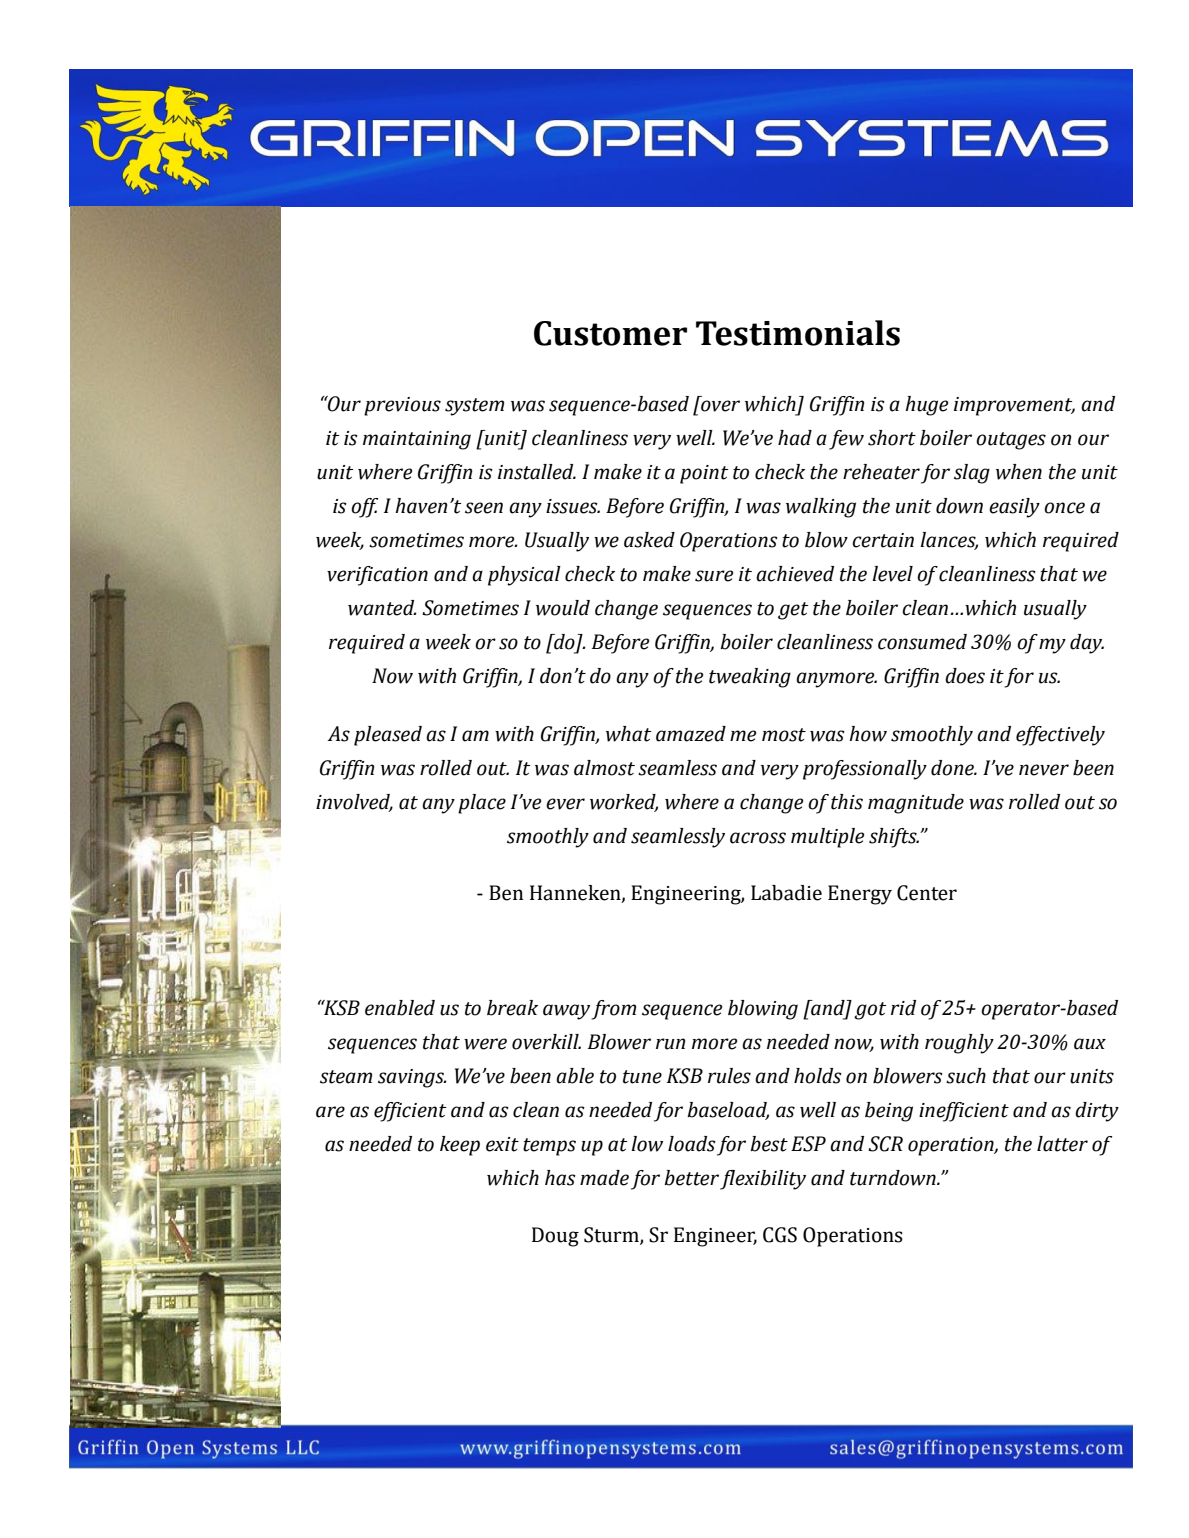 The image size is (1189, 1538). What do you see at coordinates (860, 895) in the screenshot?
I see `Energy` at bounding box center [860, 895].
